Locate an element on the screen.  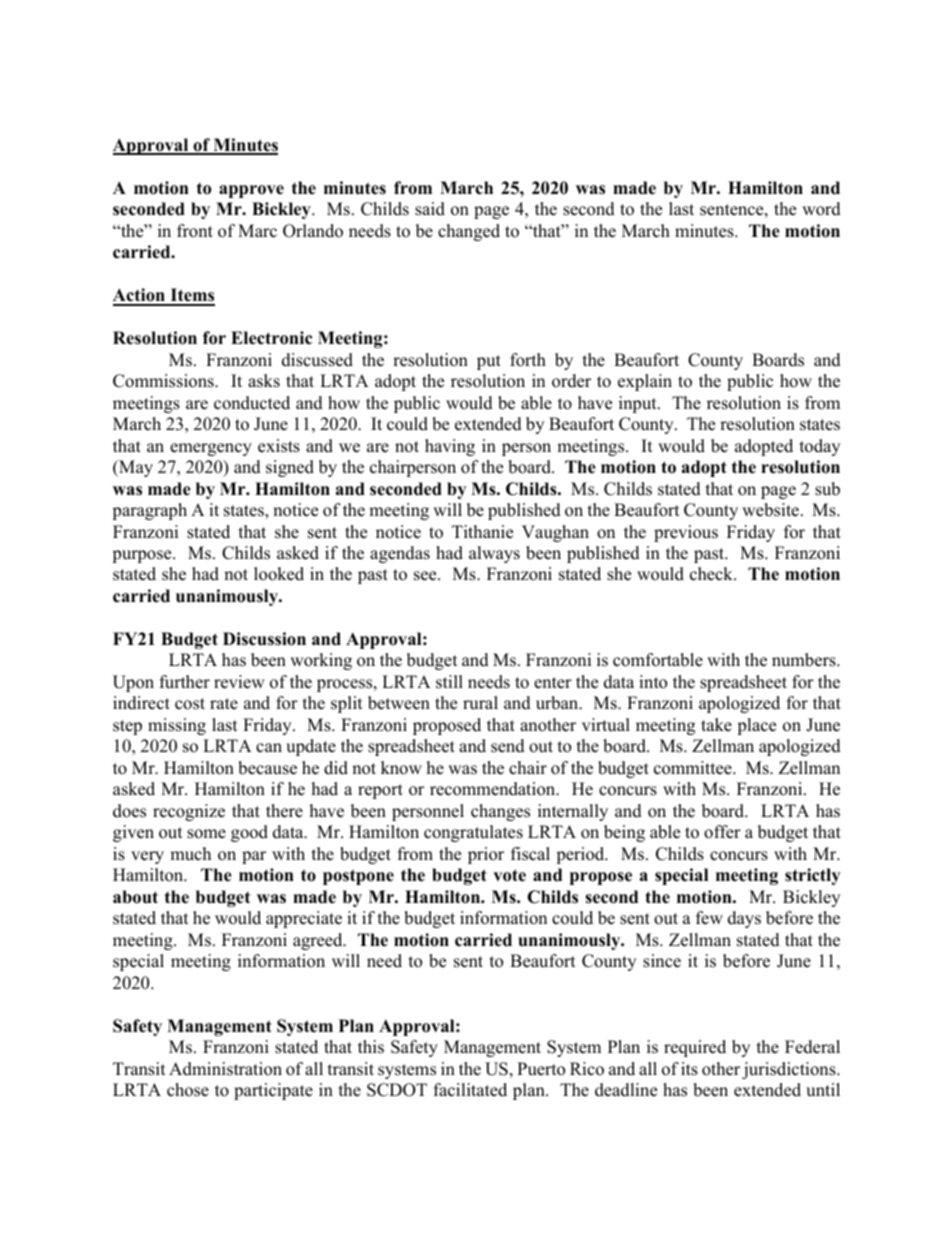
changed is located at coordinates (469, 232).
